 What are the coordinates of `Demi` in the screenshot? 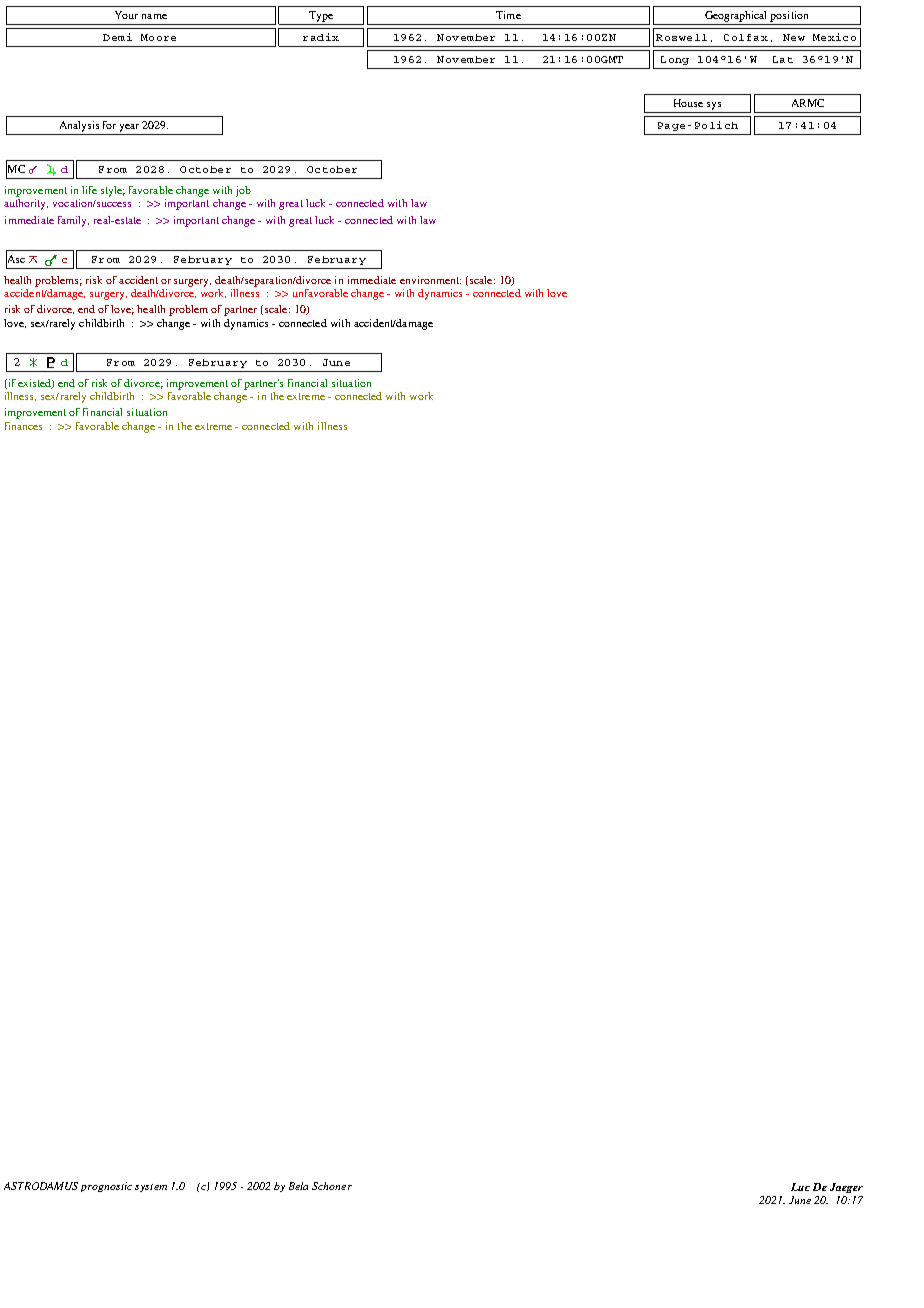 It's located at (117, 37).
